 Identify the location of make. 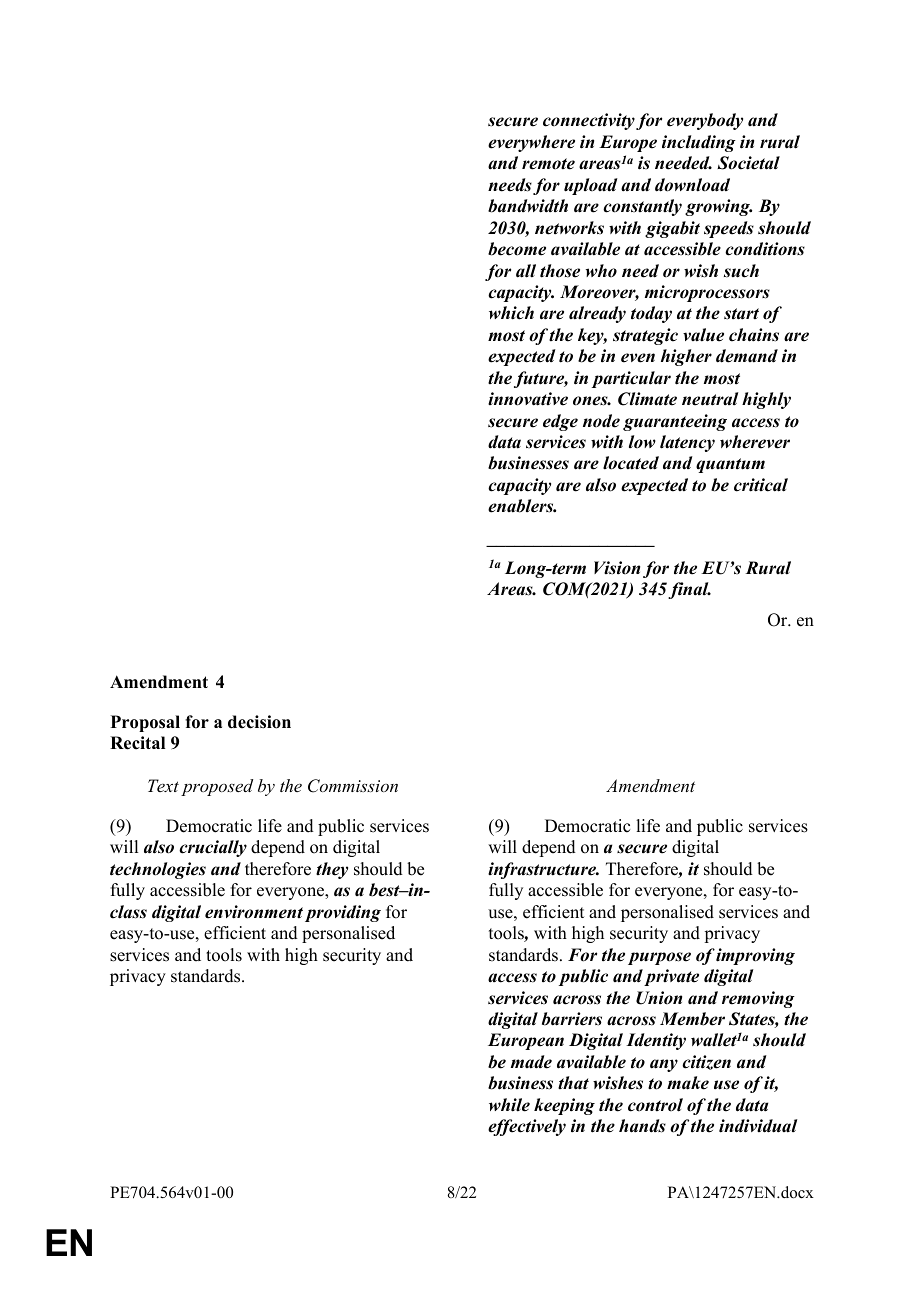
(688, 1083).
